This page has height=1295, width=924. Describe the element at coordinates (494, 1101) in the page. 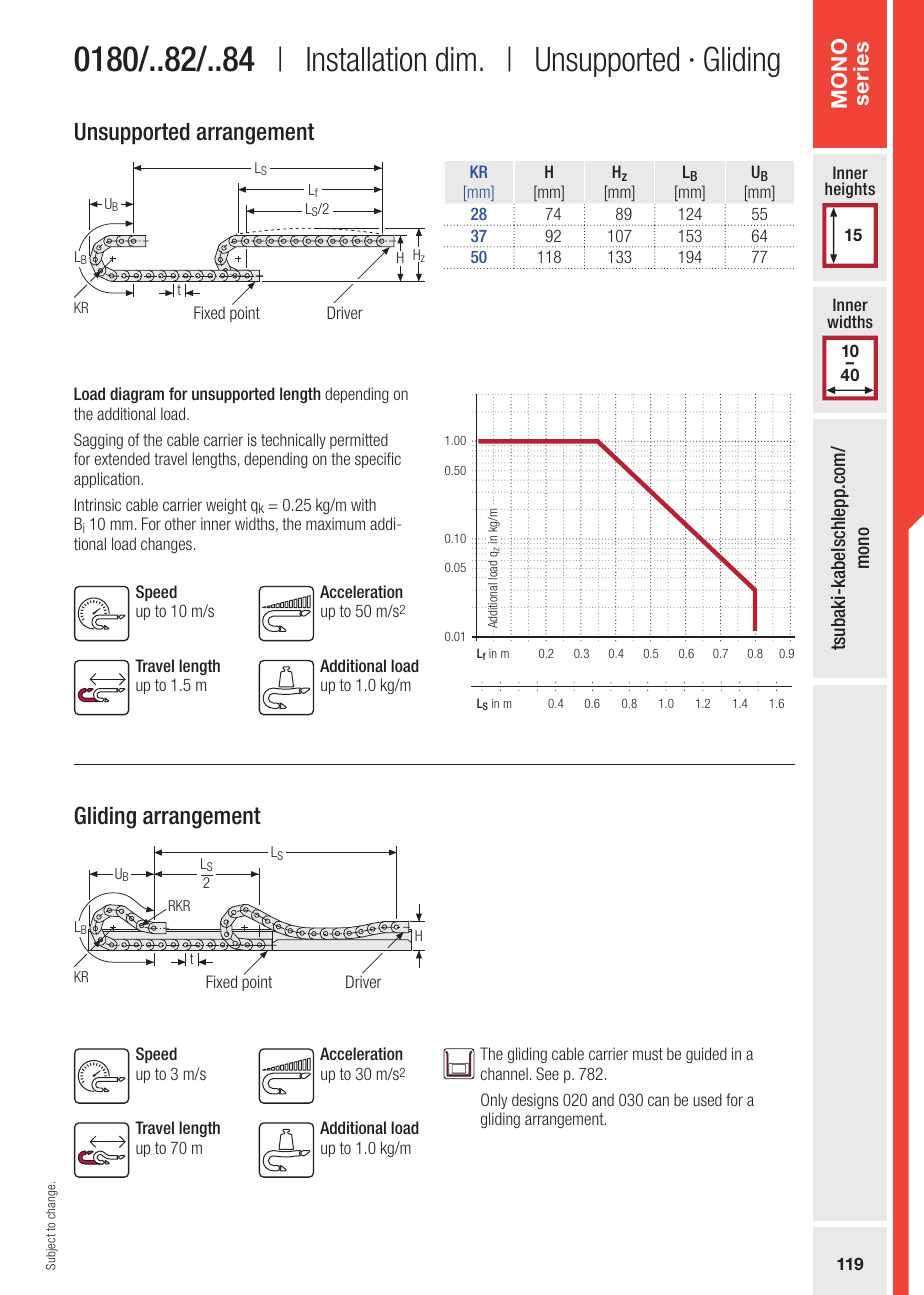

I see `Only` at that location.
